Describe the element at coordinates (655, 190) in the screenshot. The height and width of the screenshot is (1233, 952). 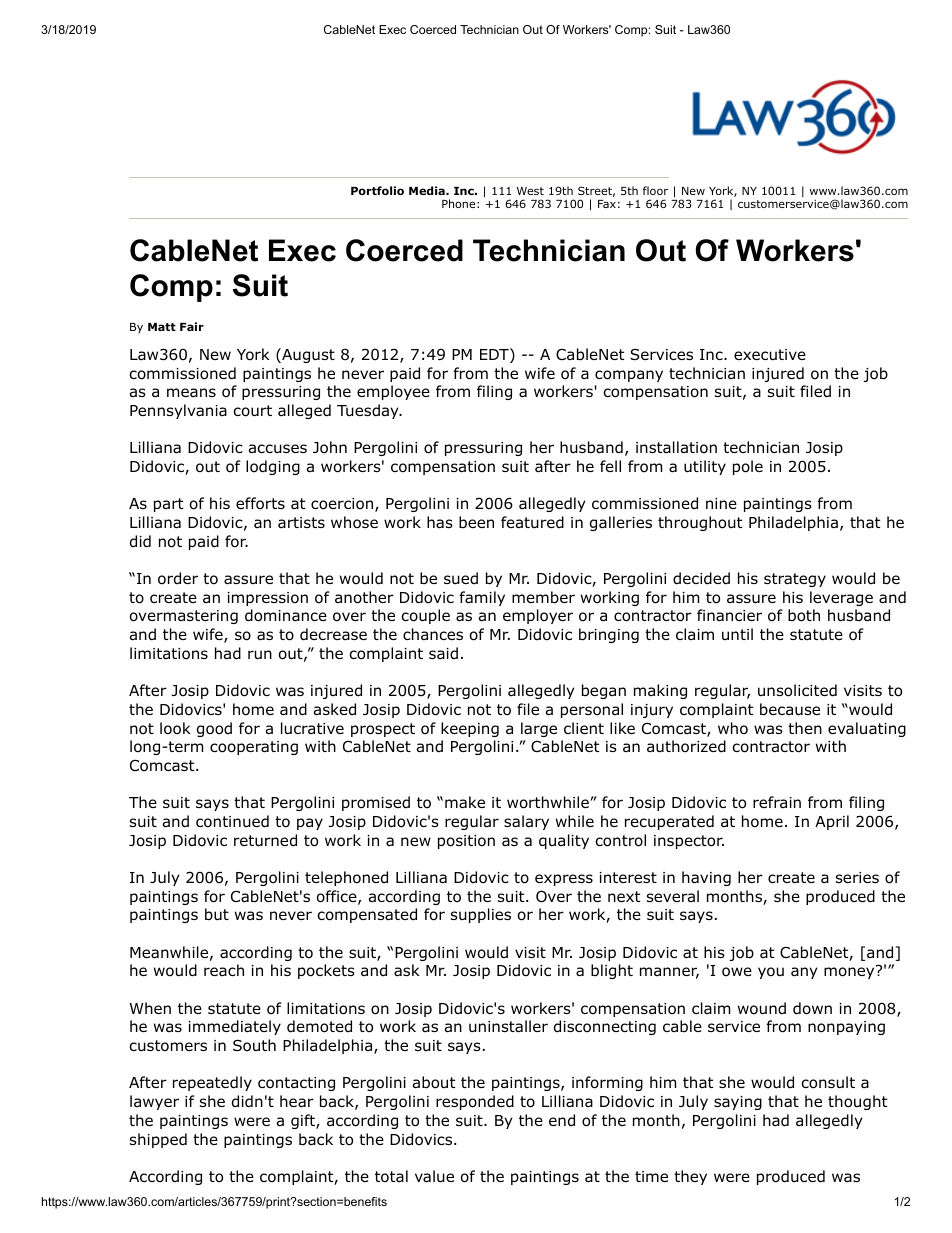
I see `floor` at that location.
